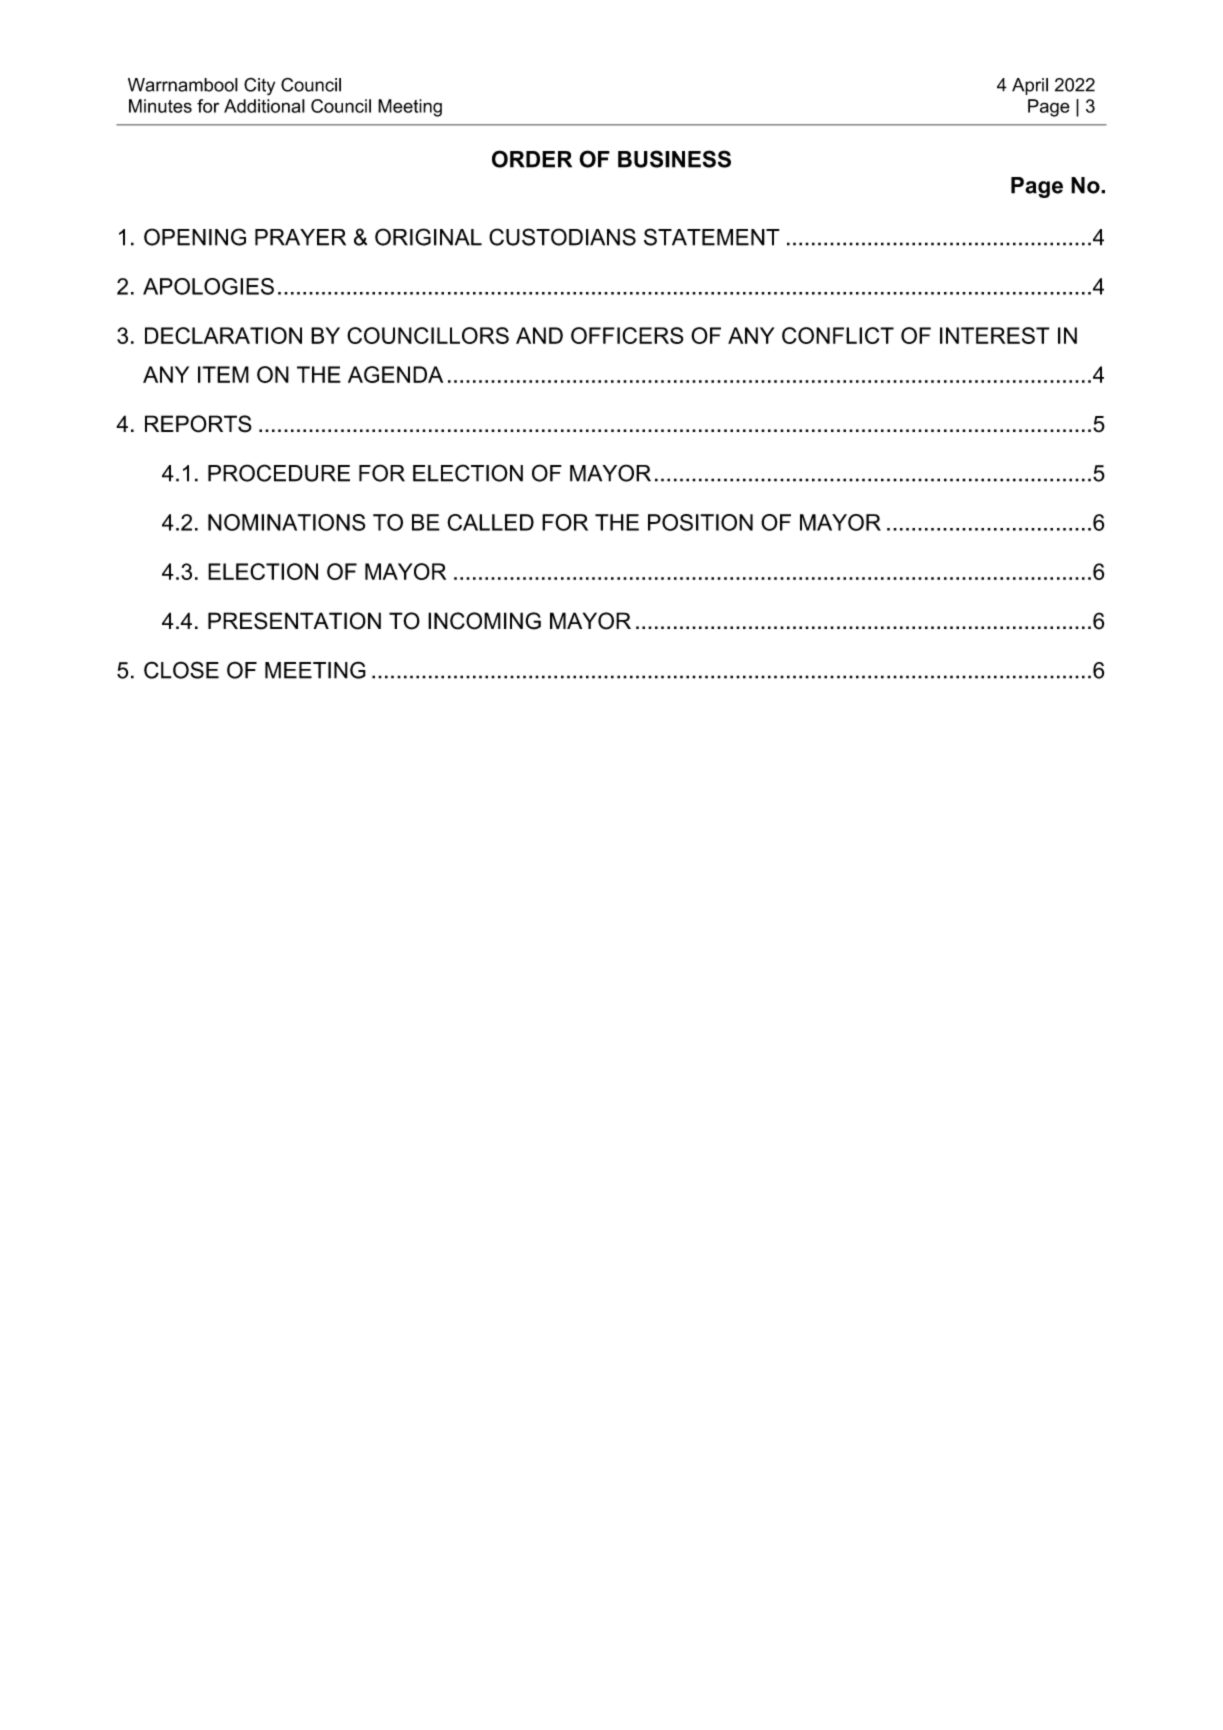  What do you see at coordinates (1030, 86) in the document?
I see `April` at bounding box center [1030, 86].
